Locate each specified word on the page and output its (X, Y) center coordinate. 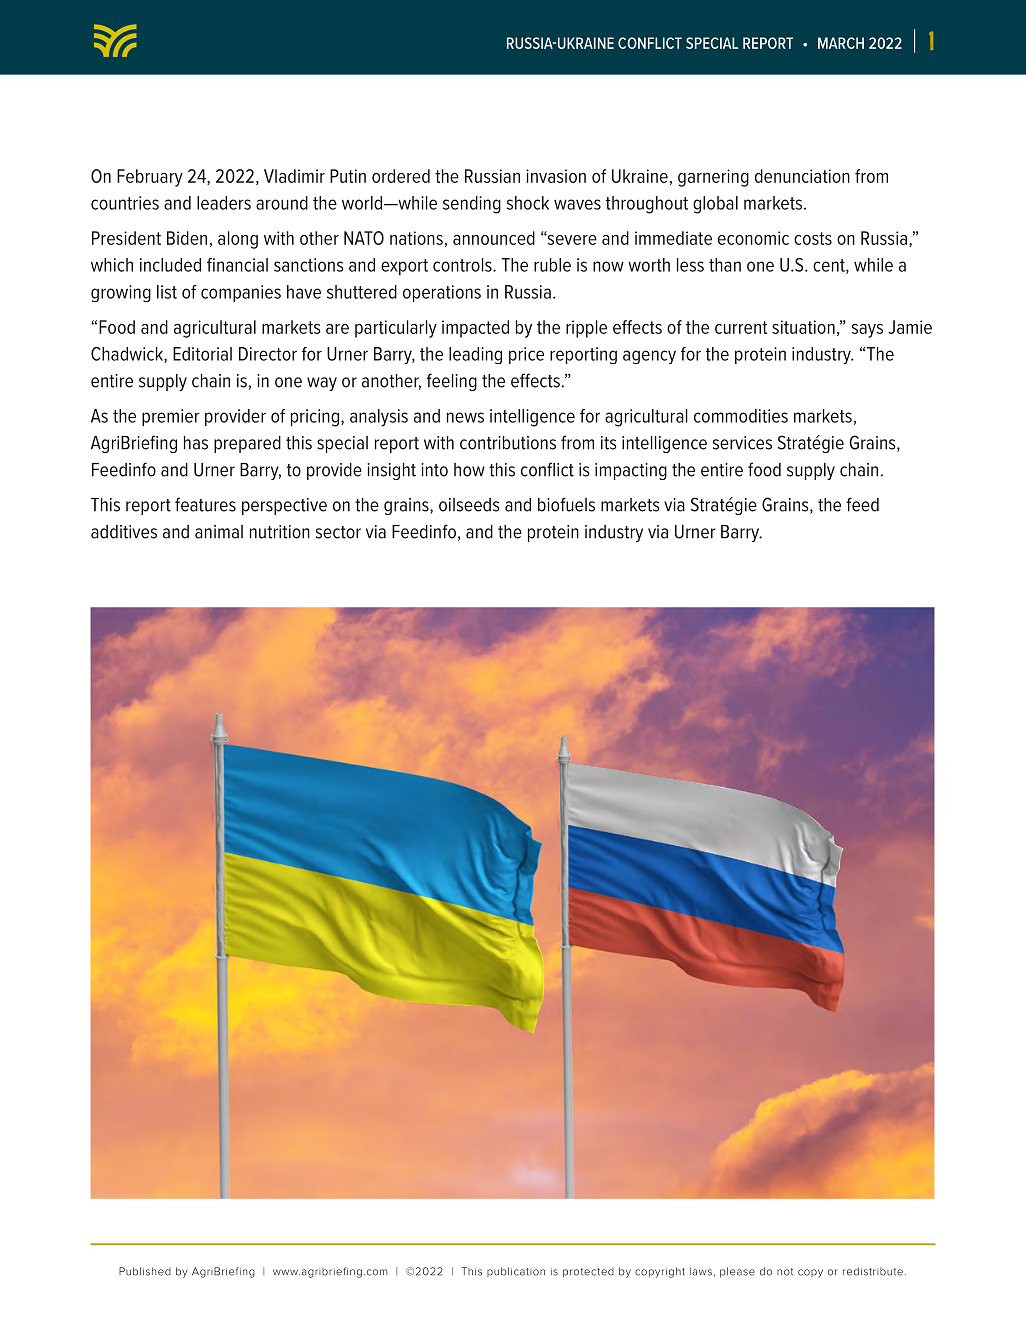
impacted (475, 329)
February (150, 178)
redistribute (873, 1271)
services (742, 443)
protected (588, 1273)
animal (219, 532)
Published (145, 1271)
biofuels (566, 504)
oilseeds (469, 505)
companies (241, 293)
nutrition (280, 532)
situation (803, 327)
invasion (556, 176)
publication (516, 1272)
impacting (631, 471)
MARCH (841, 43)
